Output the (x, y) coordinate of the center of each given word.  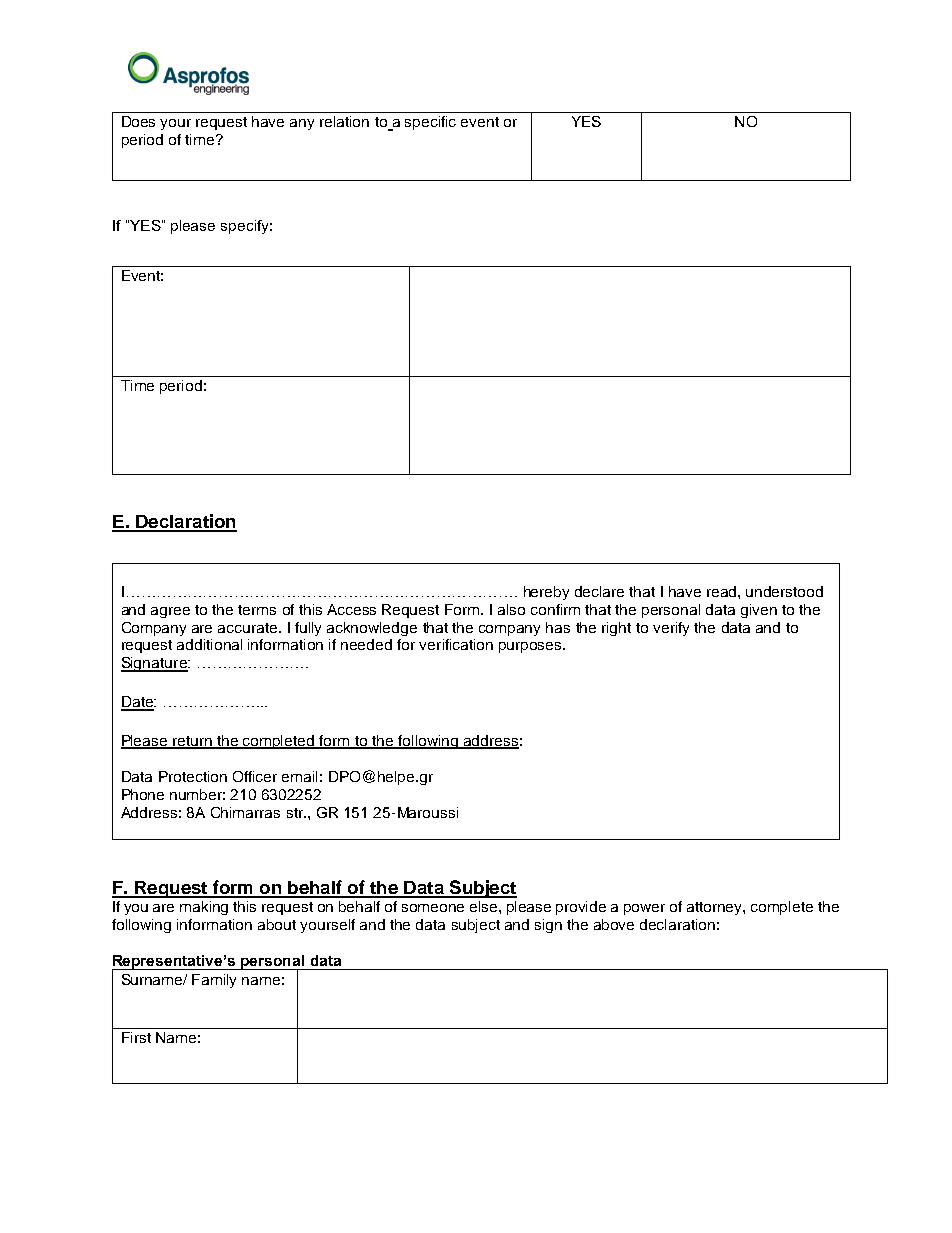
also (511, 609)
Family (214, 981)
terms (257, 610)
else (485, 906)
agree (170, 612)
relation (344, 121)
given (759, 611)
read (723, 591)
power (644, 909)
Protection (193, 776)
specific (430, 123)
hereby (546, 593)
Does (138, 121)
